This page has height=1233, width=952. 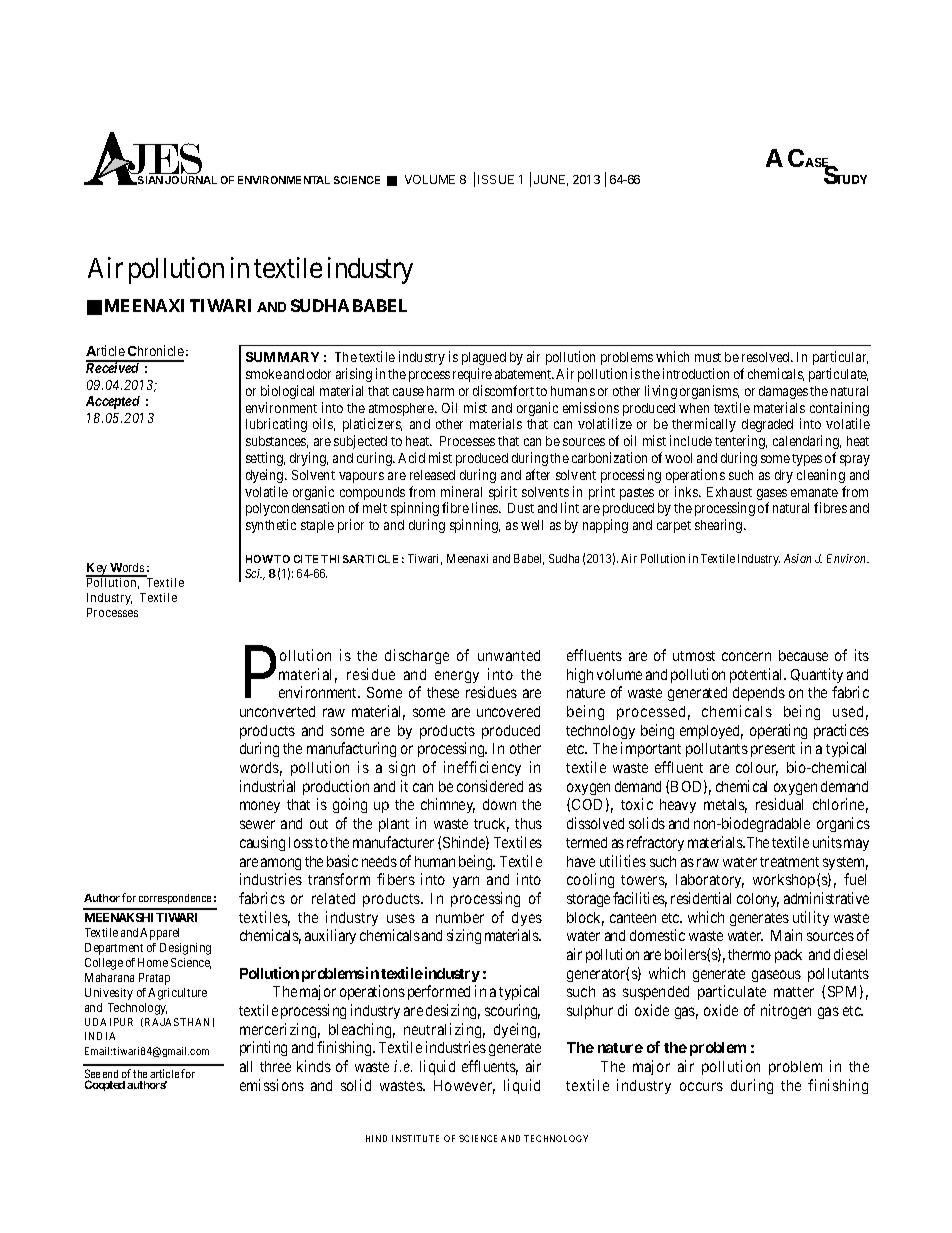 What do you see at coordinates (411, 457) in the page?
I see `Acid` at bounding box center [411, 457].
